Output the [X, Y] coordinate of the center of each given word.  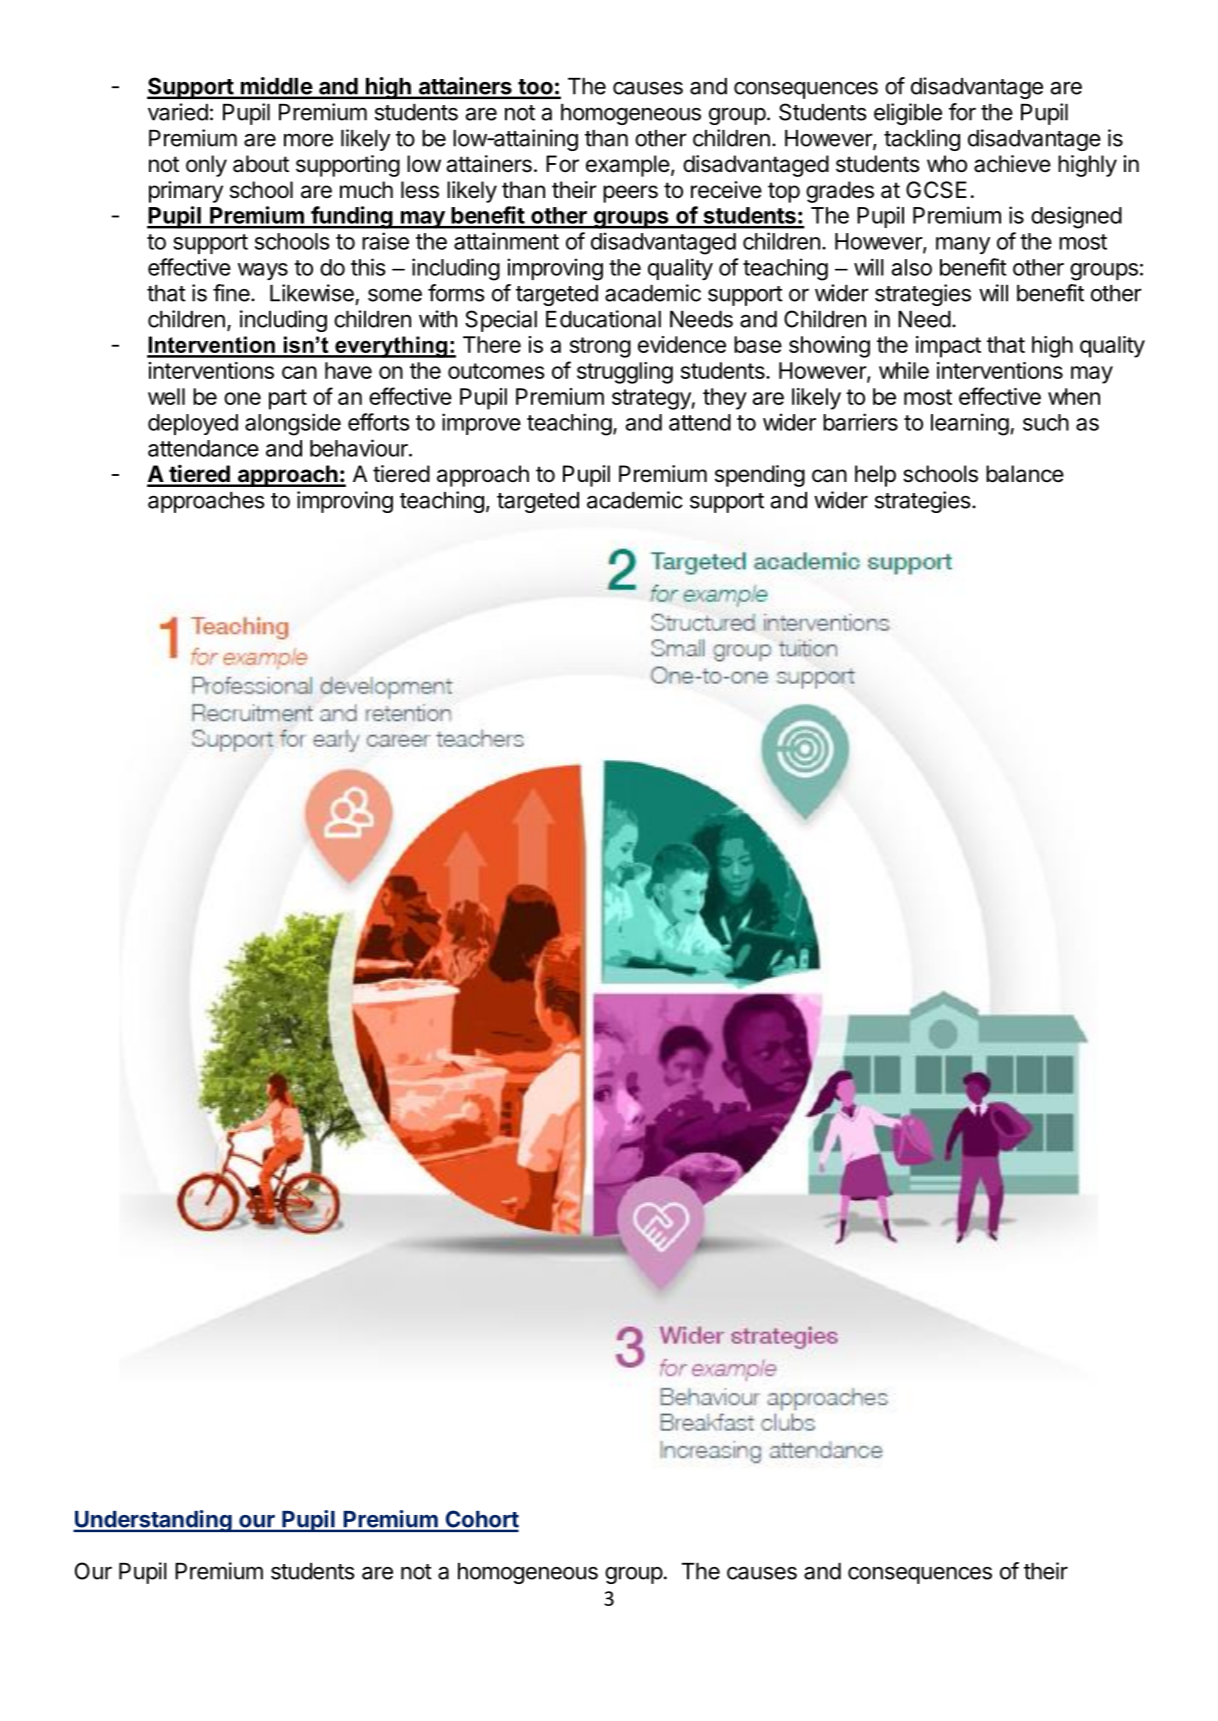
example [628, 166]
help [875, 476]
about [261, 164]
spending [760, 476]
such [1046, 422]
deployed [193, 424]
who [947, 164]
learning [970, 424]
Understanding [153, 1521]
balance [1025, 474]
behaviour [360, 448]
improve [481, 424]
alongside [293, 424]
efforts [378, 422]
